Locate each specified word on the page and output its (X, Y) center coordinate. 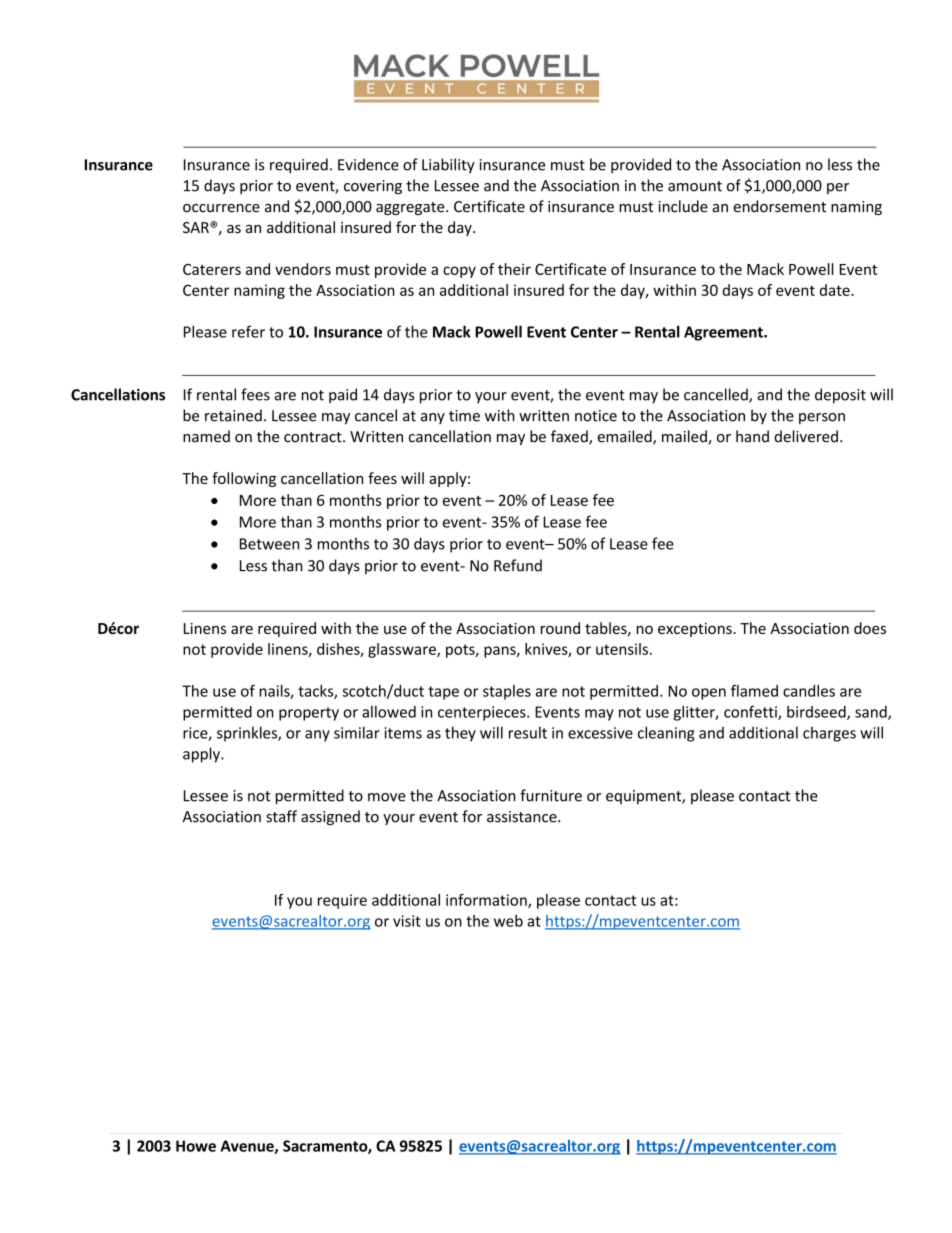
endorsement (780, 206)
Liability (448, 166)
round (560, 628)
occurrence (221, 208)
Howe (196, 1146)
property (309, 714)
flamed (754, 691)
